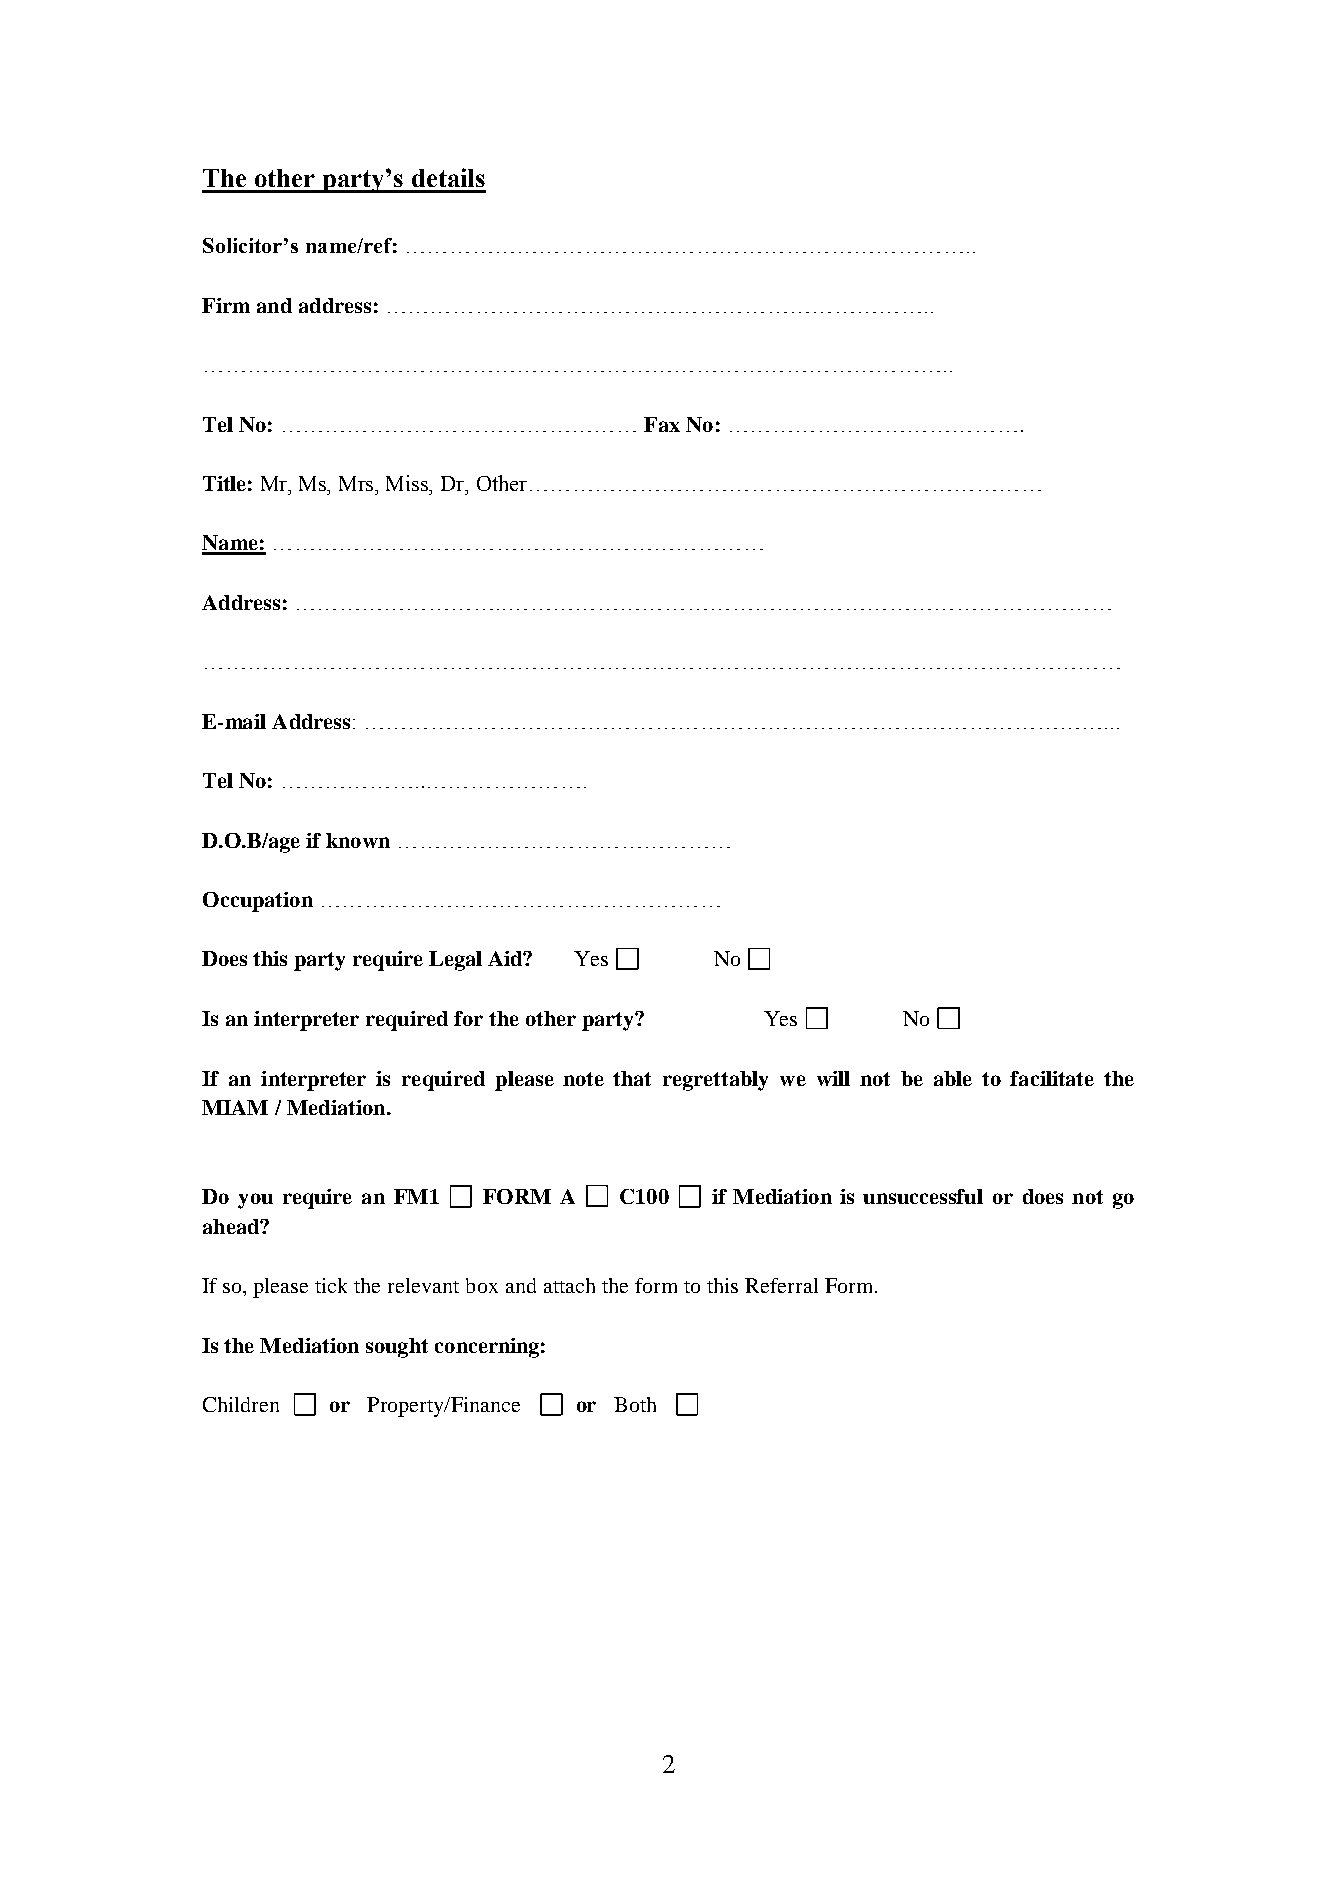  Describe the element at coordinates (1052, 1078) in the screenshot. I see `facilitate` at that location.
